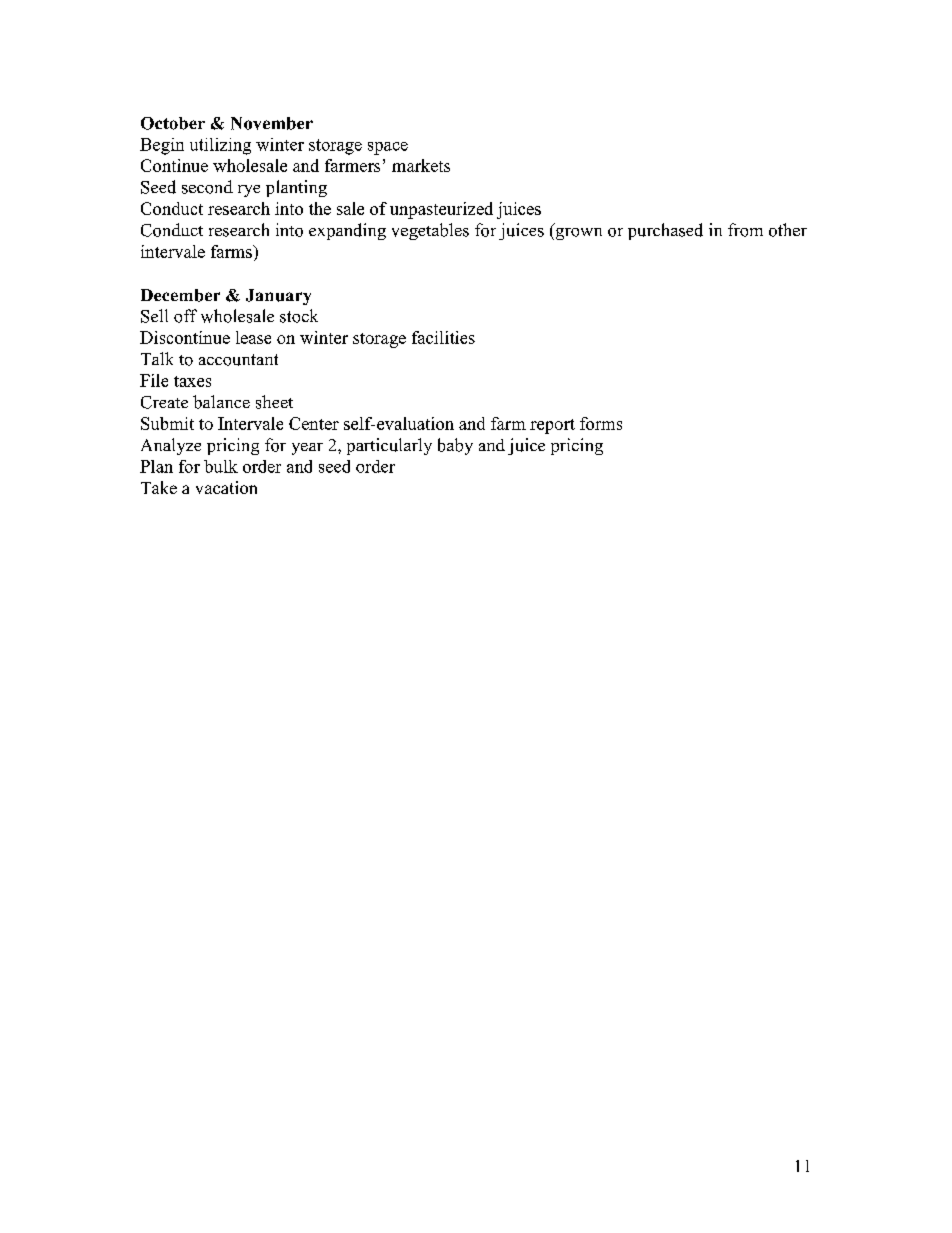  Describe the element at coordinates (221, 466) in the image. I see `bulk` at that location.
